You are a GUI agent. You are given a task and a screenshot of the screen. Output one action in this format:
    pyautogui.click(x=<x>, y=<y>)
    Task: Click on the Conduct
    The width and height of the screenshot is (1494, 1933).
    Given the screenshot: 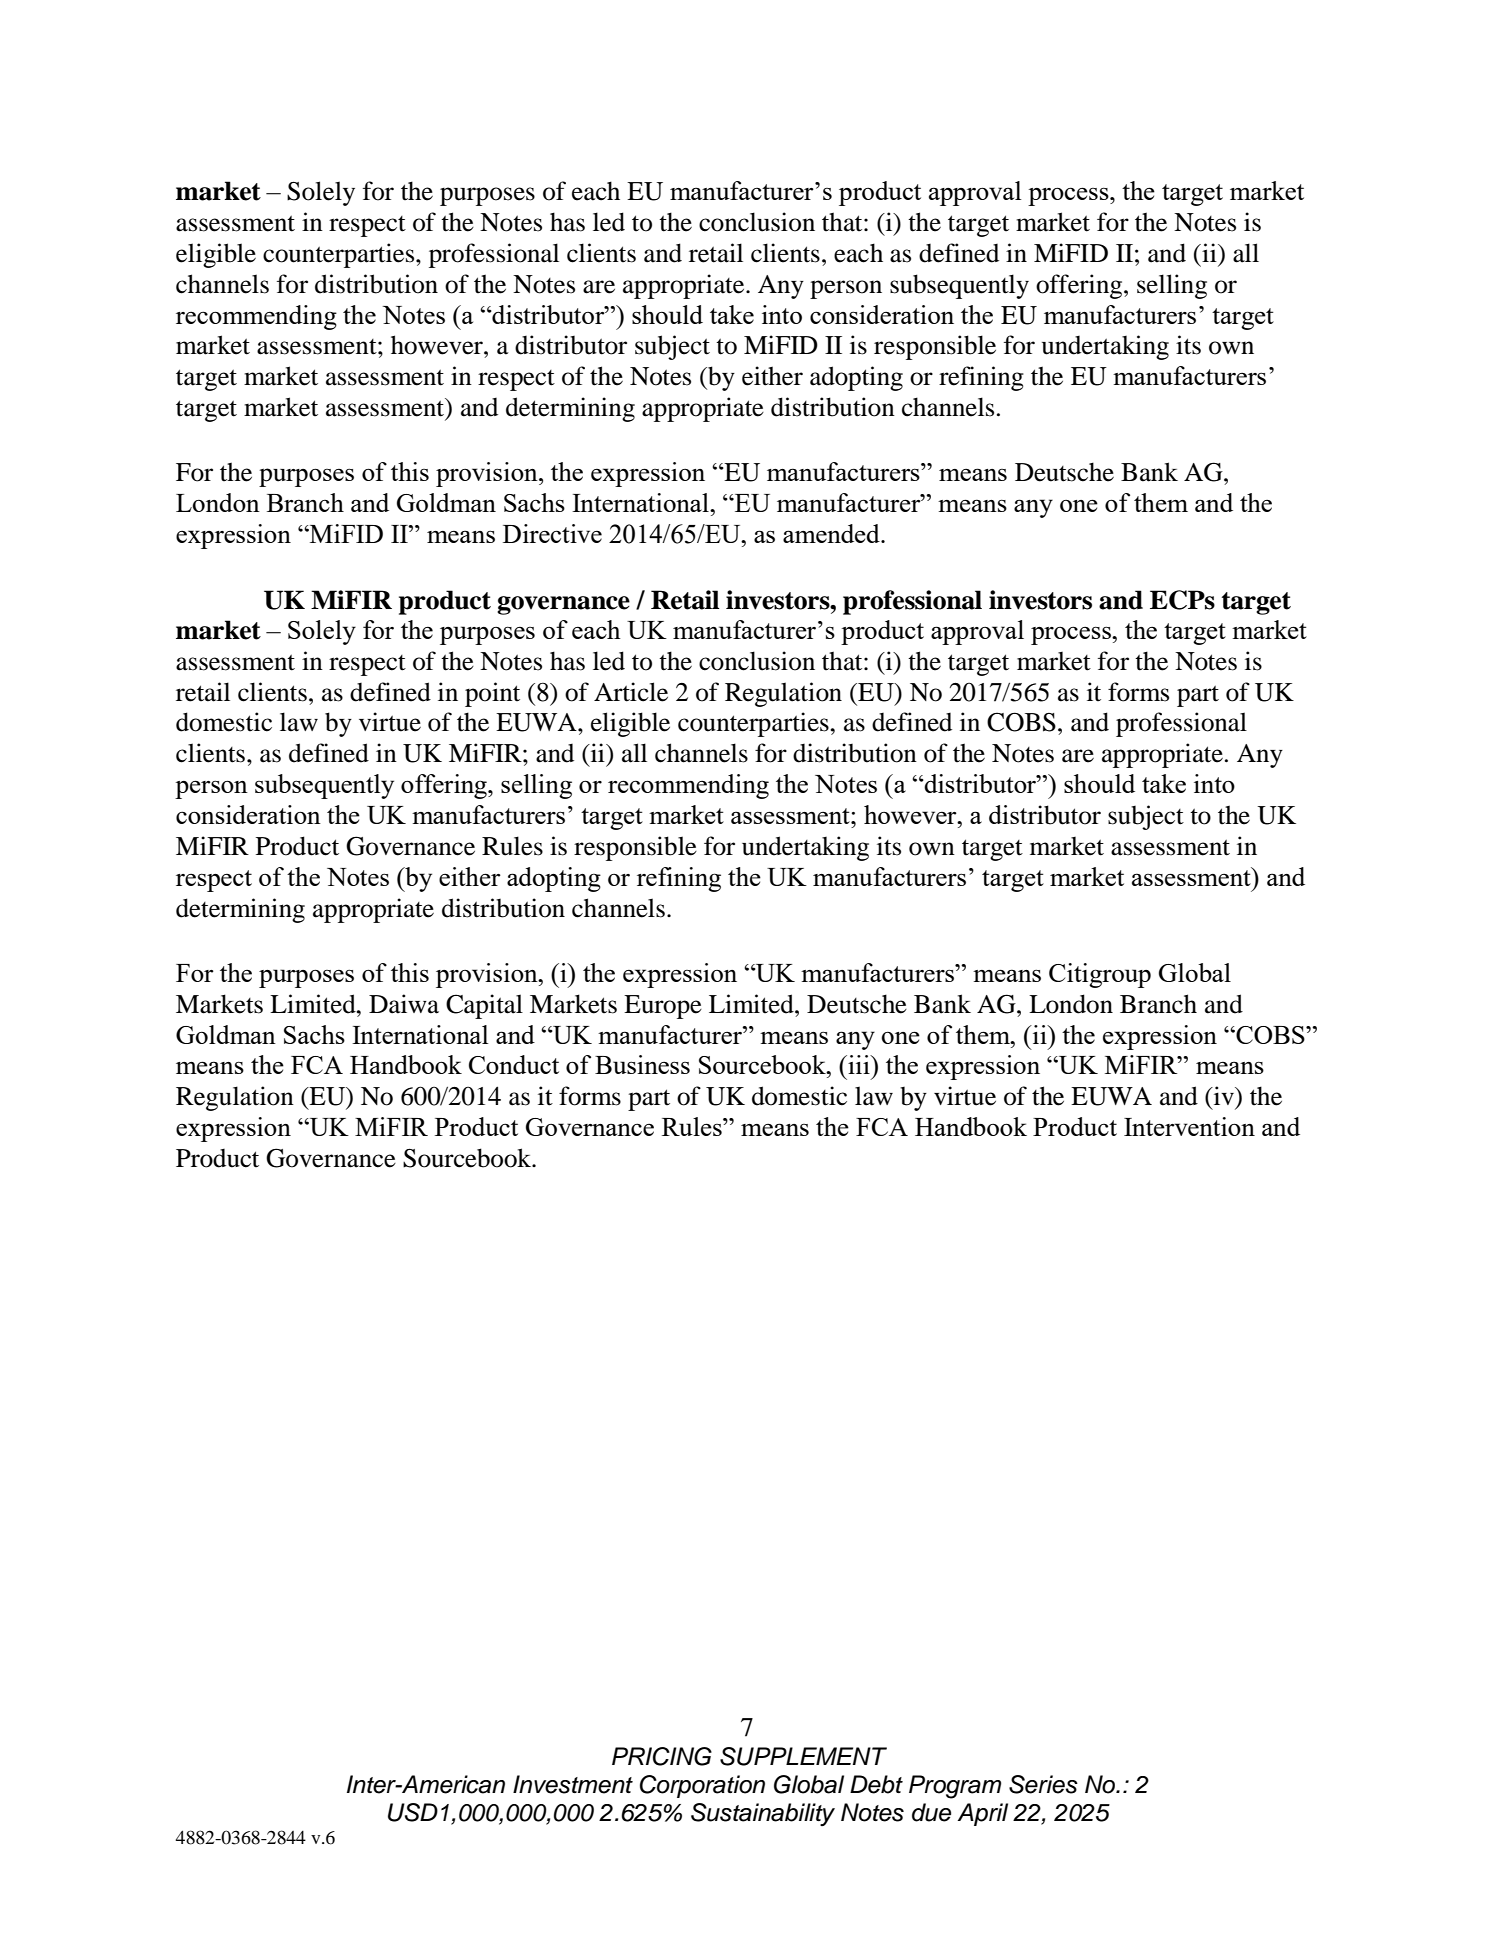 What is the action you would take?
    pyautogui.click(x=514, y=1064)
